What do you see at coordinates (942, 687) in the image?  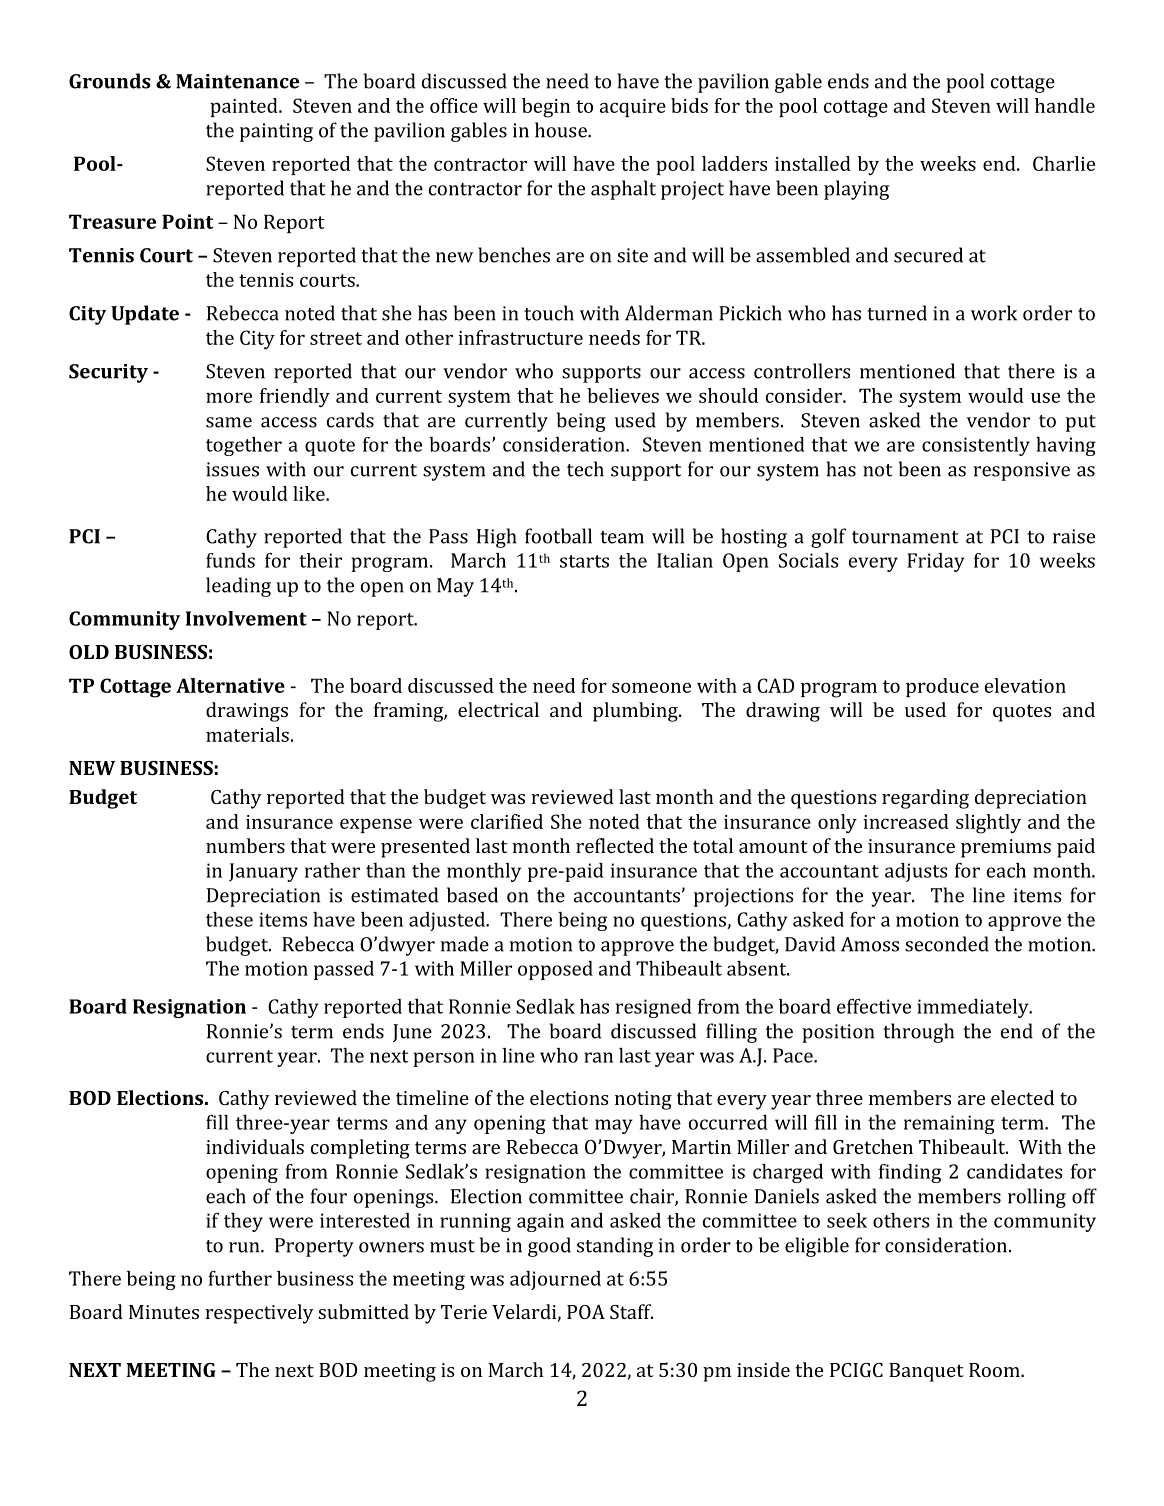 I see `produce` at bounding box center [942, 687].
